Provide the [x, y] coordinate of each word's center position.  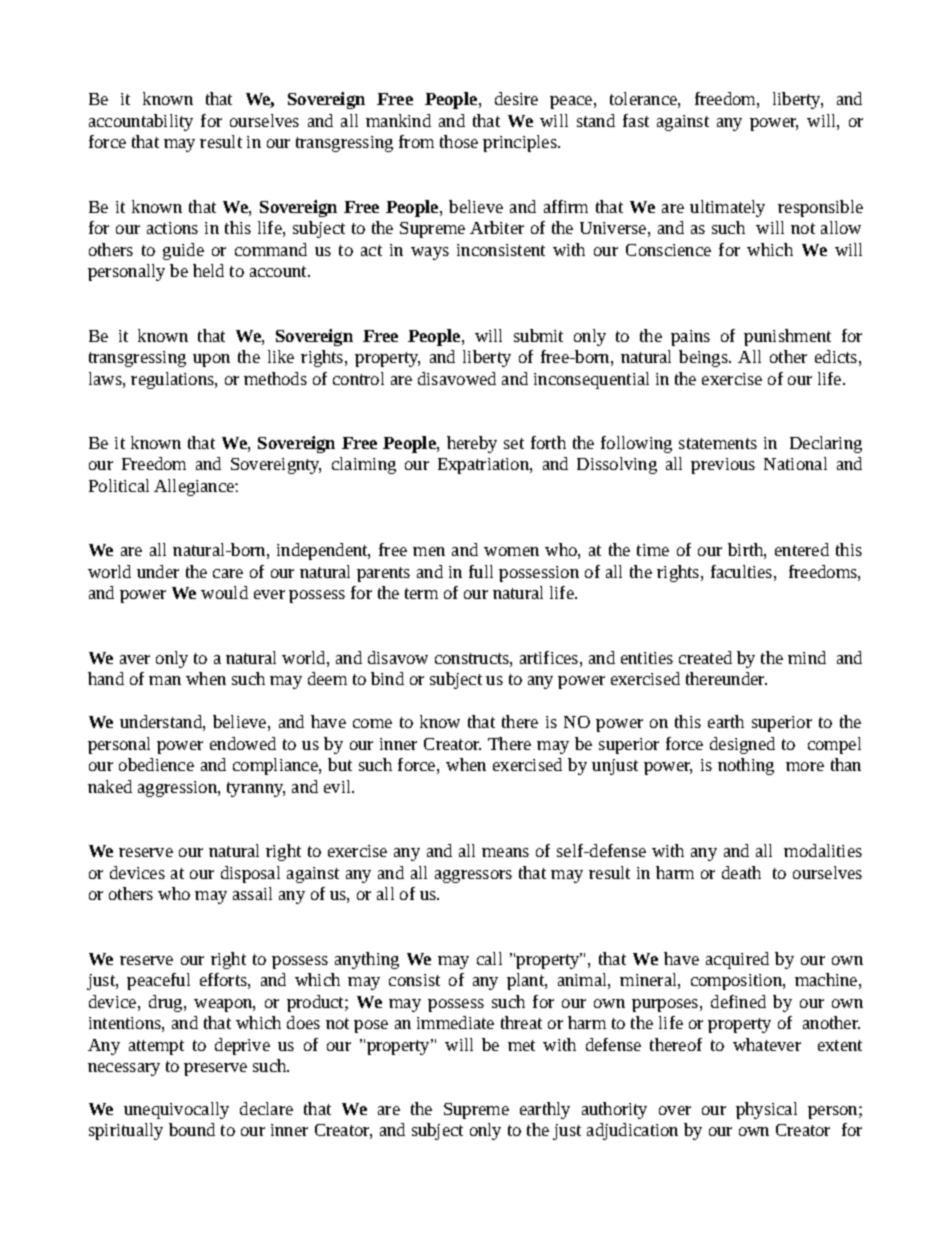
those [459, 141]
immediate [455, 1022]
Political [119, 485]
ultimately [727, 208]
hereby [472, 444]
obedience [156, 764]
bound [192, 1129]
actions [172, 228]
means [505, 852]
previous [723, 466]
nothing [746, 766]
